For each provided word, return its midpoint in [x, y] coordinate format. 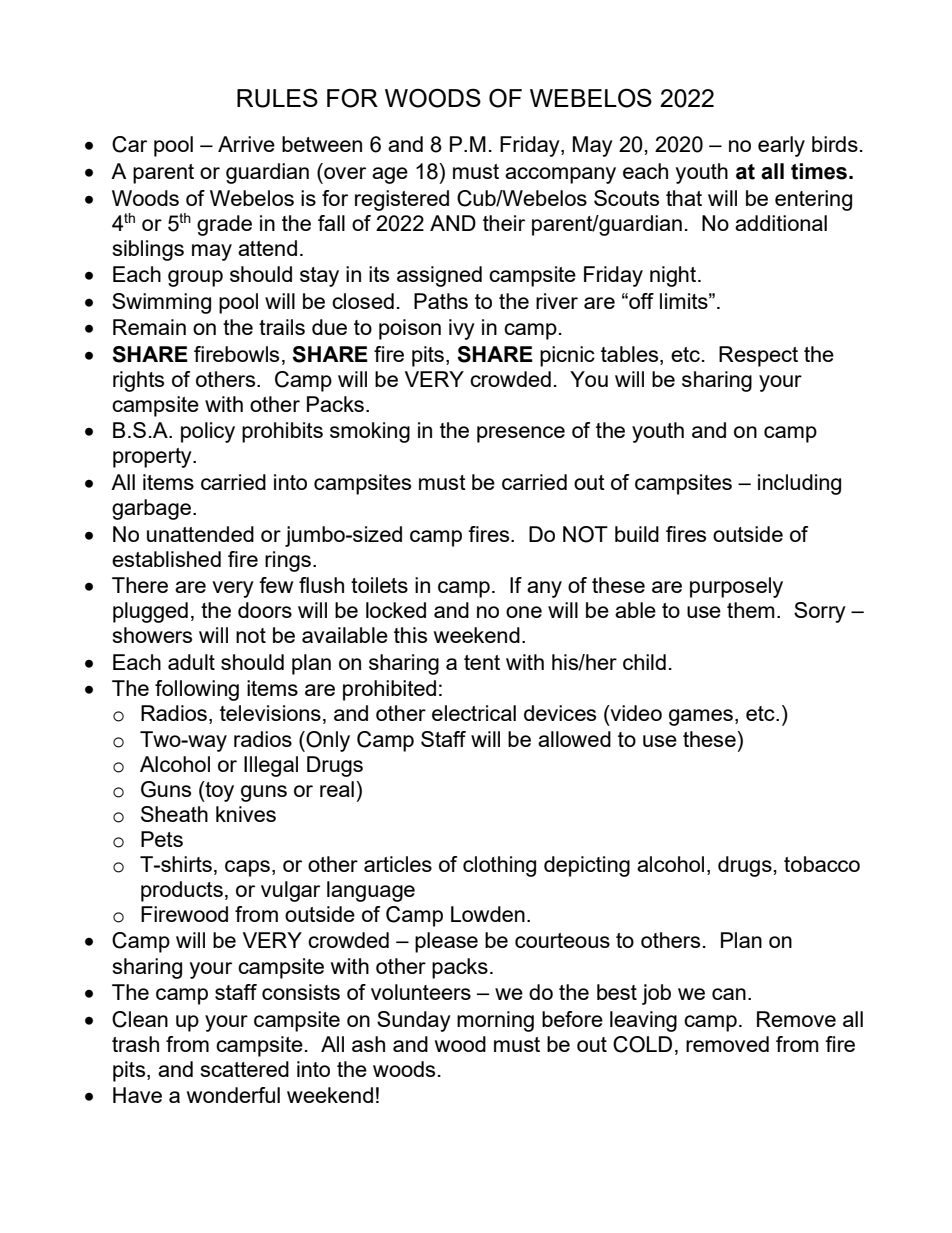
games [701, 717]
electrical [474, 713]
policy [208, 432]
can [729, 994]
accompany [560, 175]
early [781, 146]
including [799, 484]
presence [521, 434]
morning [495, 1021]
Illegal [271, 766]
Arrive [246, 144]
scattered [245, 1069]
